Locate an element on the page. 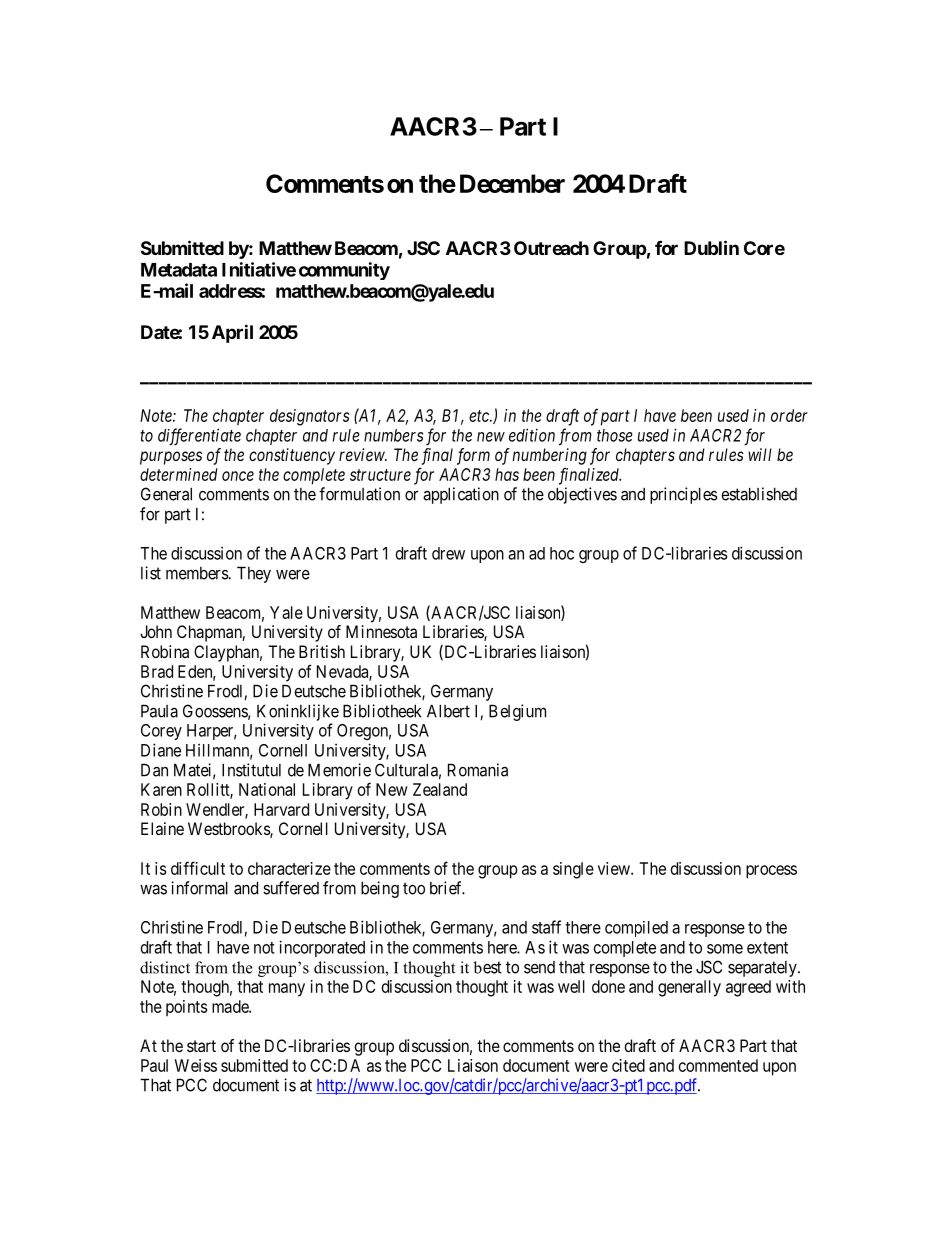  will is located at coordinates (760, 454).
